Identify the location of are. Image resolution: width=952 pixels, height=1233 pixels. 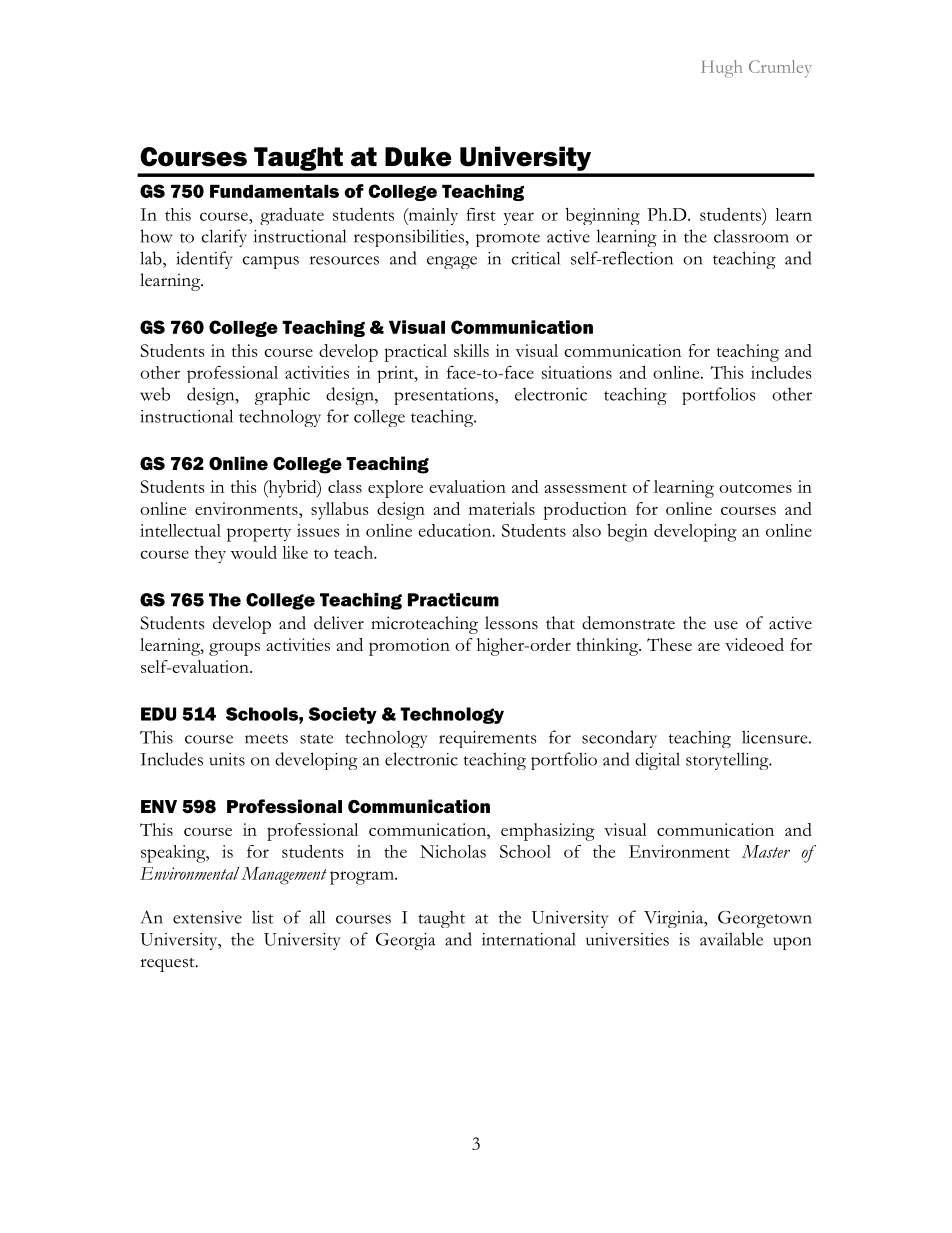
(709, 646).
